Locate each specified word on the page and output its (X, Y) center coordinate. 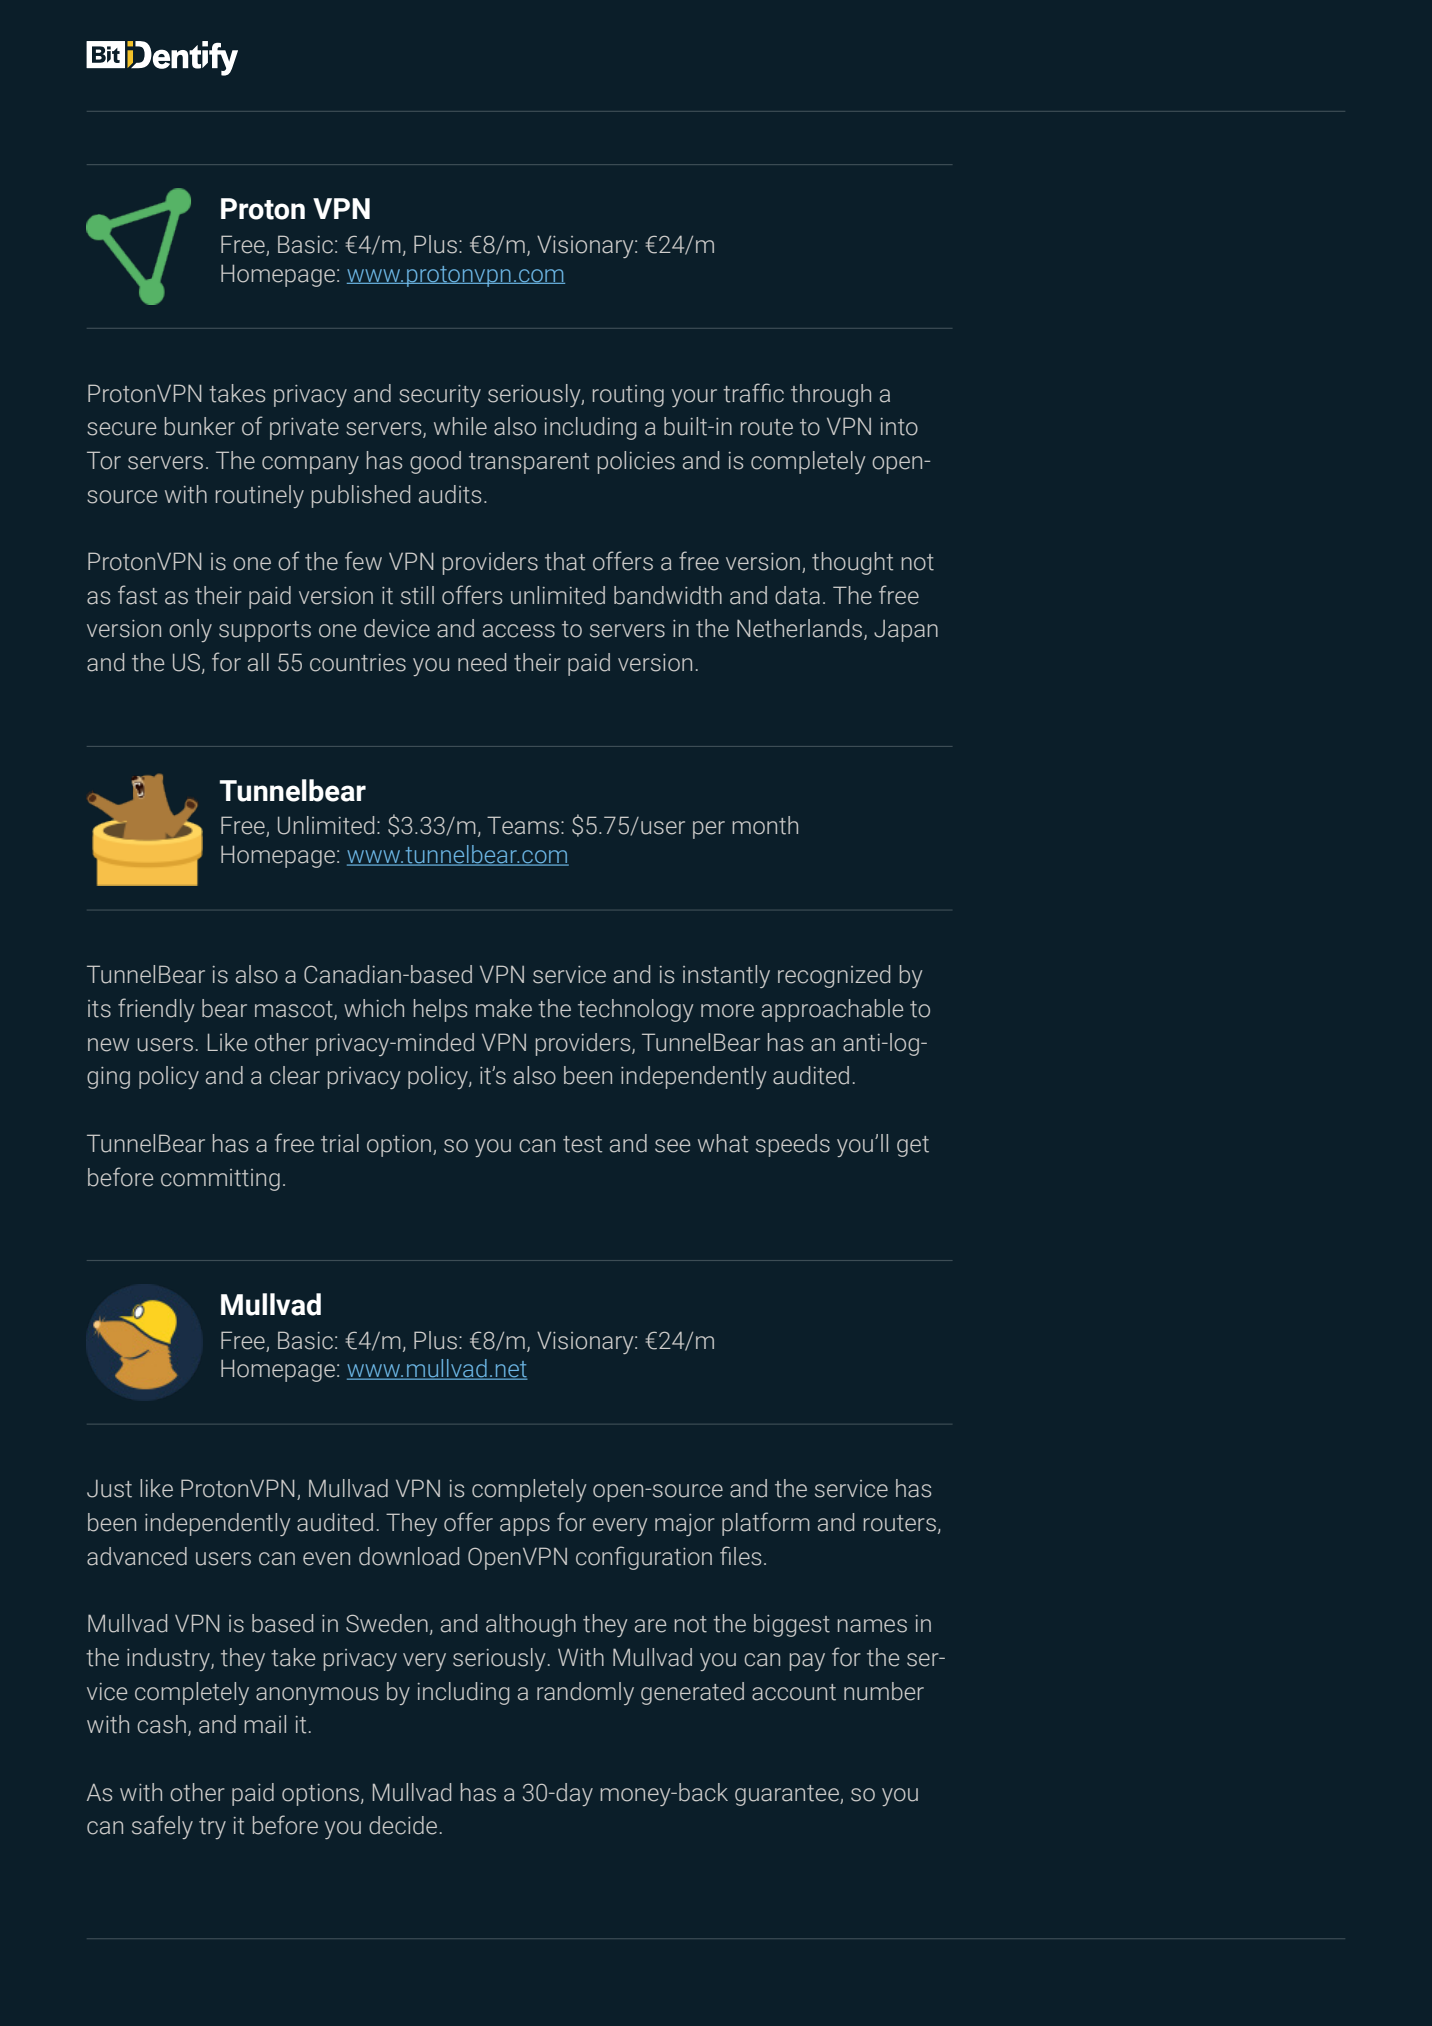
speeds (793, 1145)
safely (162, 1827)
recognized (834, 976)
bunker (200, 426)
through (831, 395)
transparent (529, 463)
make (504, 1008)
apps (525, 1527)
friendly (156, 1010)
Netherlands (801, 629)
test (582, 1144)
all (258, 662)
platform (766, 1524)
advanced (137, 1556)
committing (220, 1180)
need (482, 662)
